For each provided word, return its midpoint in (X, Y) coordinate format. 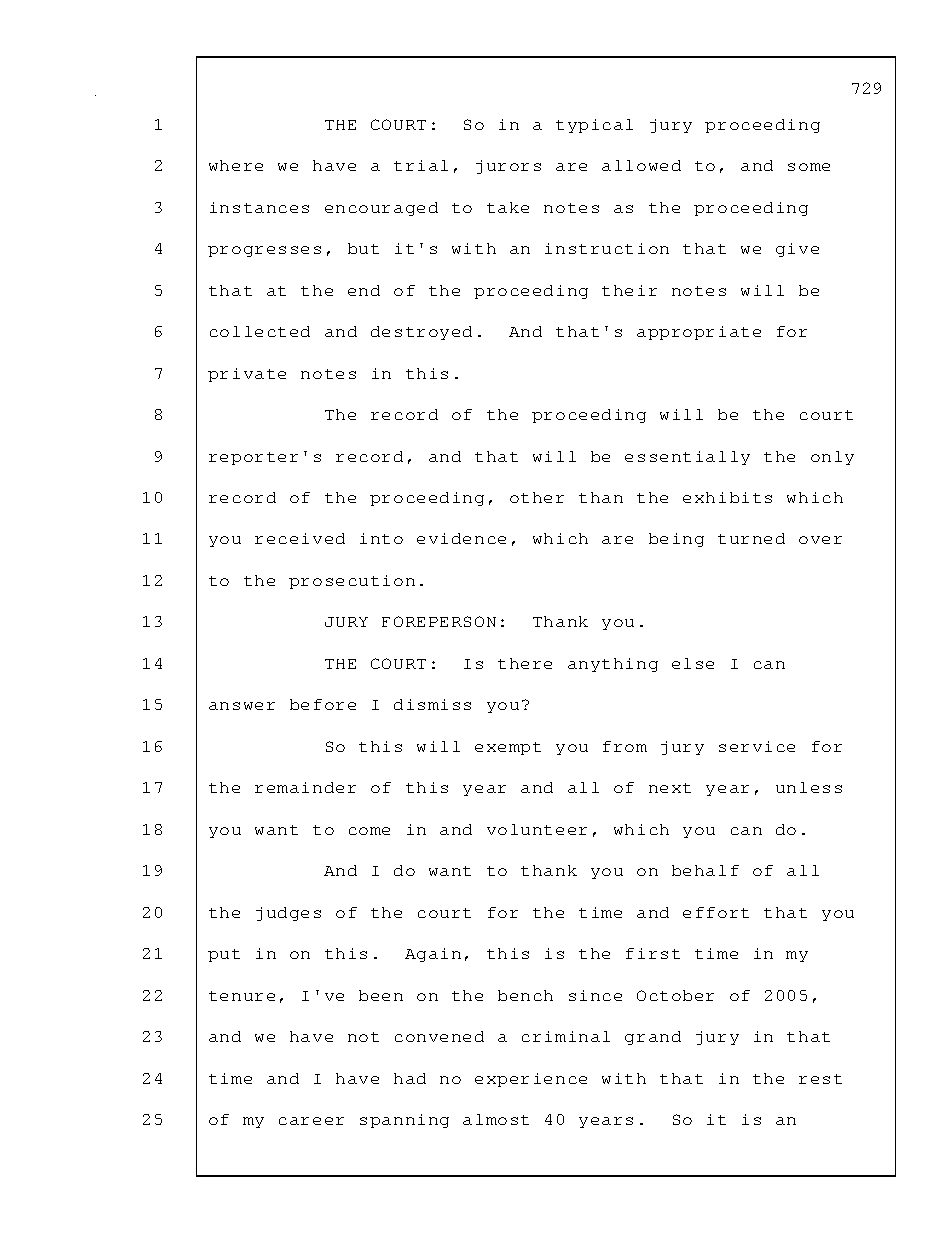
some (809, 167)
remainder (305, 787)
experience (531, 1080)
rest (820, 1079)
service (757, 746)
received (300, 538)
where (236, 165)
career (311, 1121)
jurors (508, 167)
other (537, 497)
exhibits (727, 497)
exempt (508, 748)
